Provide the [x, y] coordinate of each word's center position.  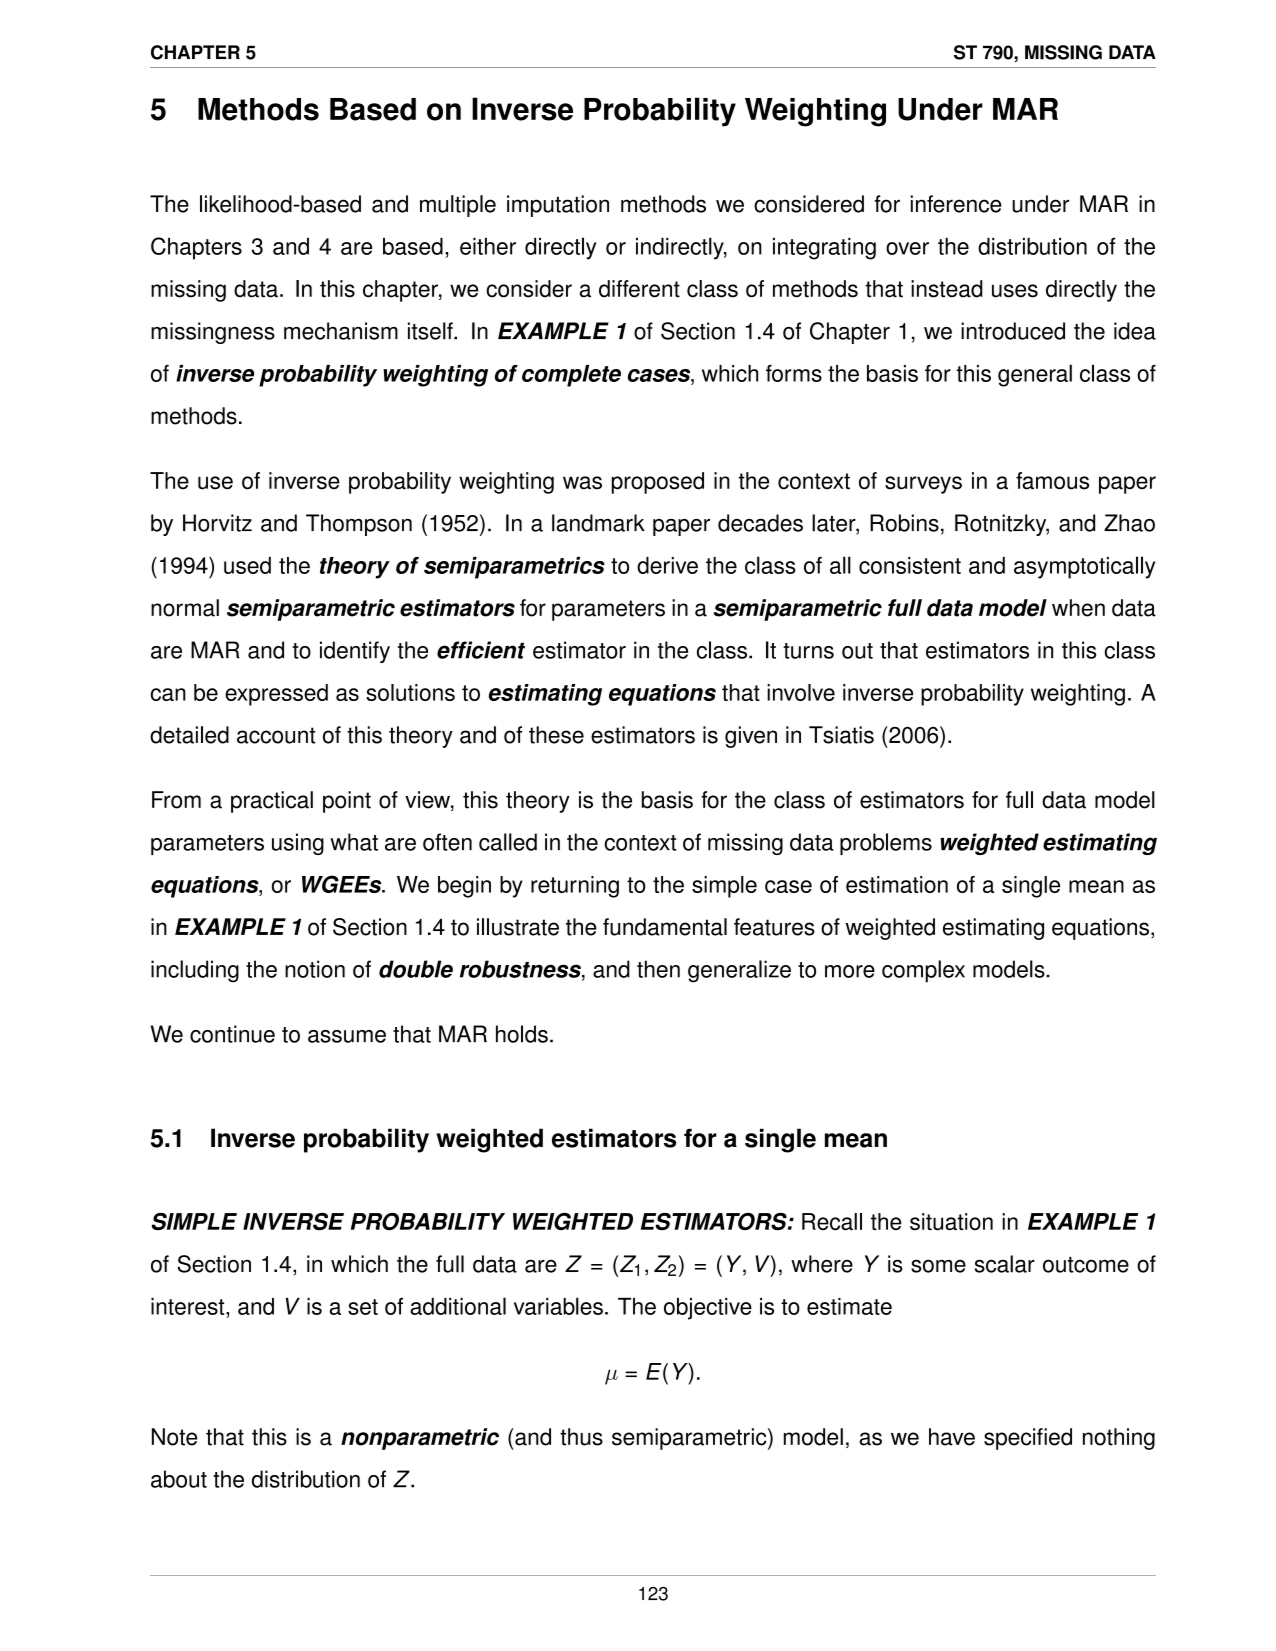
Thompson [359, 525]
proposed [658, 483]
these [556, 735]
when [1078, 608]
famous [1052, 481]
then [658, 969]
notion [315, 969]
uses [1015, 291]
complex [923, 971]
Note [174, 1437]
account [276, 735]
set [363, 1307]
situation [951, 1222]
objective [708, 1309]
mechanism [341, 331]
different [639, 289]
